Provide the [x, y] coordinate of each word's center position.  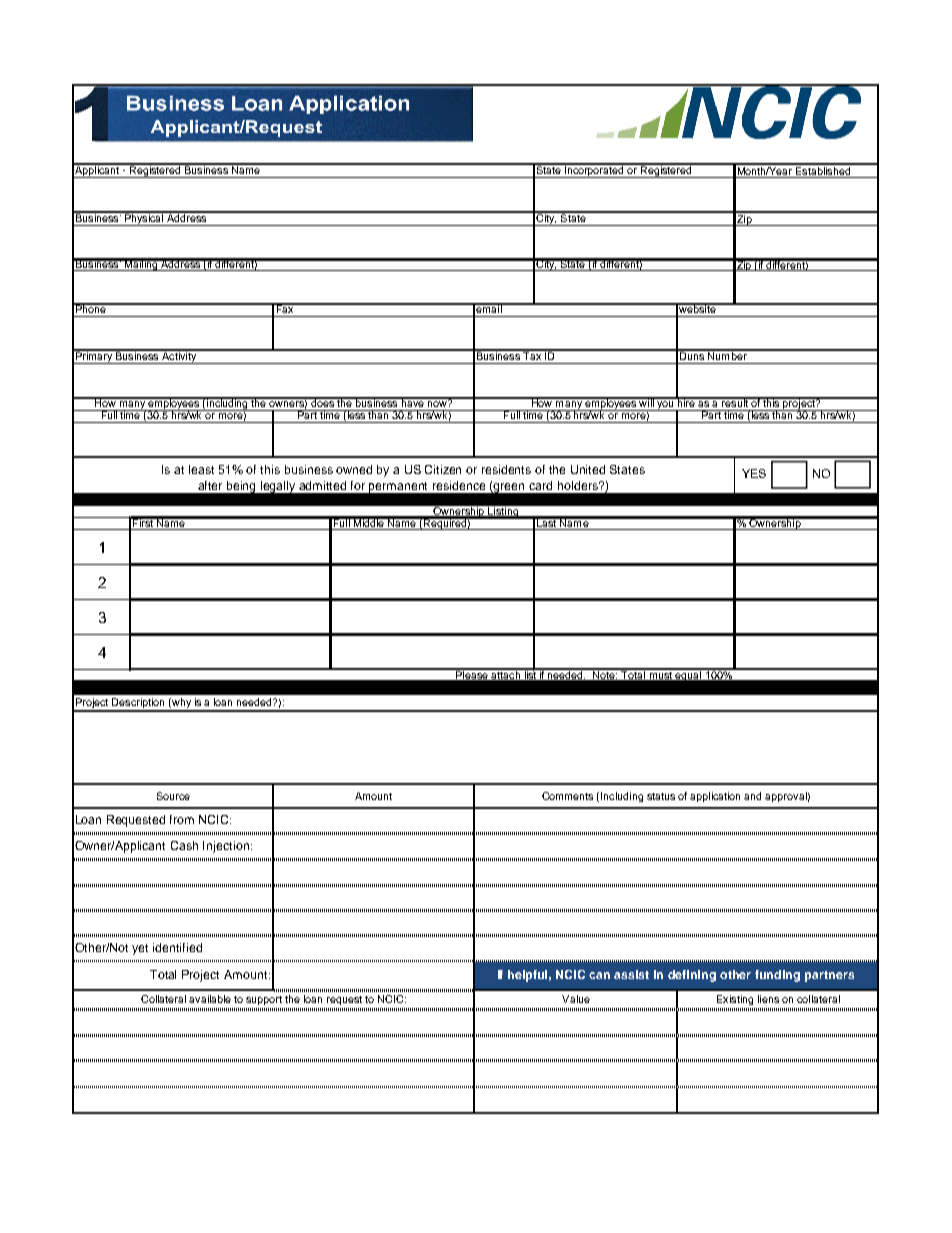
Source [173, 796]
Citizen [443, 469]
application [715, 797]
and [752, 796]
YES [754, 473]
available [210, 999]
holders [579, 485]
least [201, 469]
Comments [567, 796]
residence [459, 485]
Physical [144, 219]
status [661, 796]
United [588, 469]
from [182, 819]
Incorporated [594, 171]
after [210, 485]
